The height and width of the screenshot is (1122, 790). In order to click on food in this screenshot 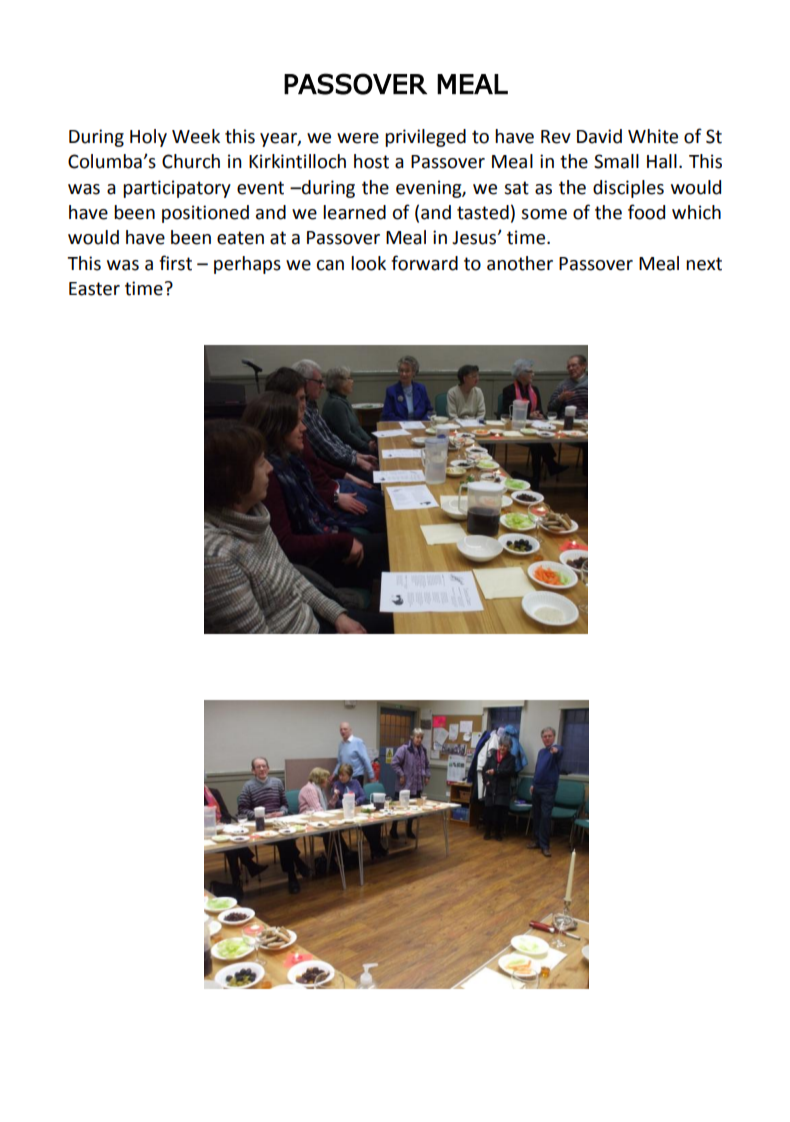, I will do `click(646, 212)`.
